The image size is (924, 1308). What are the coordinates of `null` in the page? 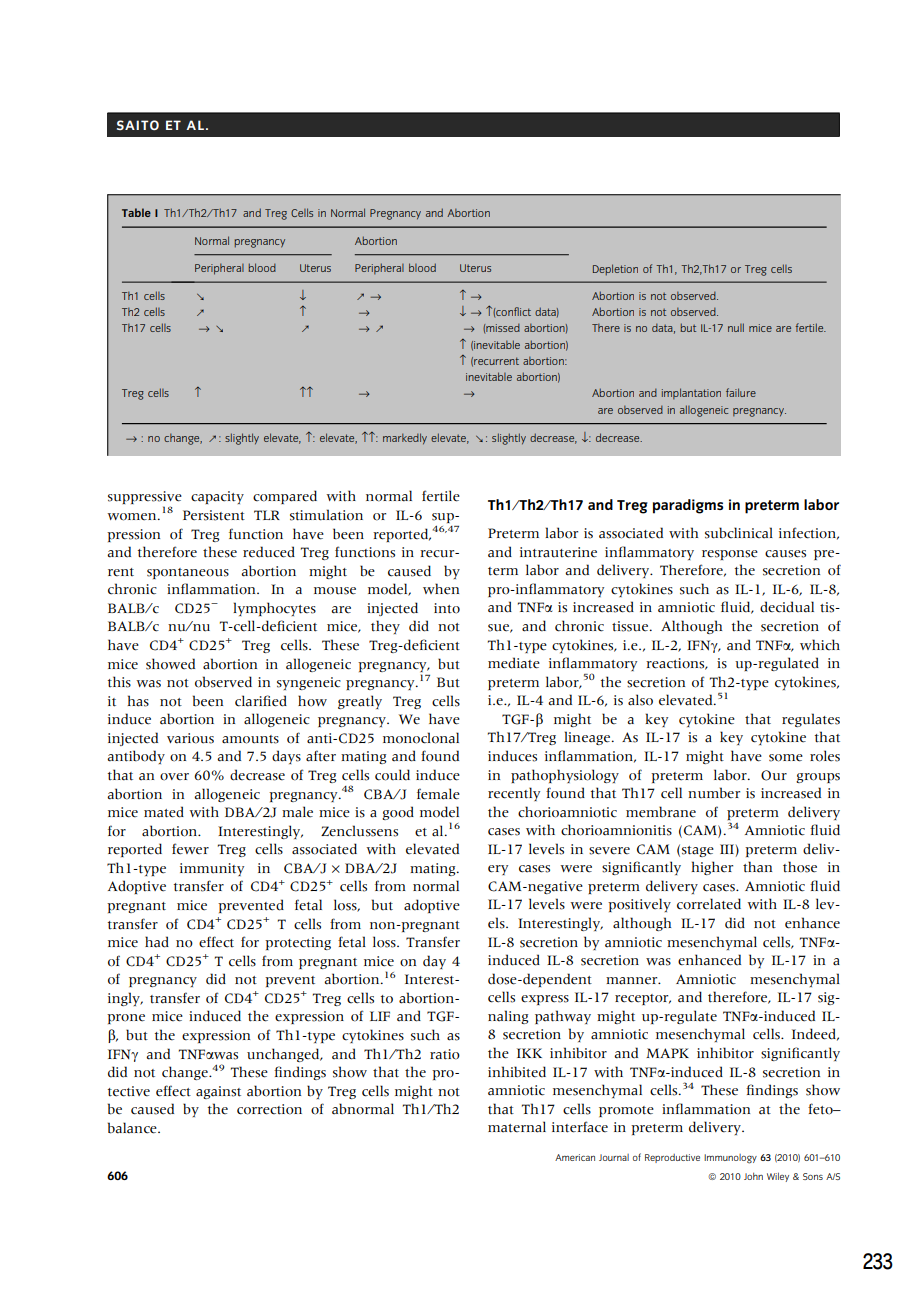 It's located at (736, 327).
